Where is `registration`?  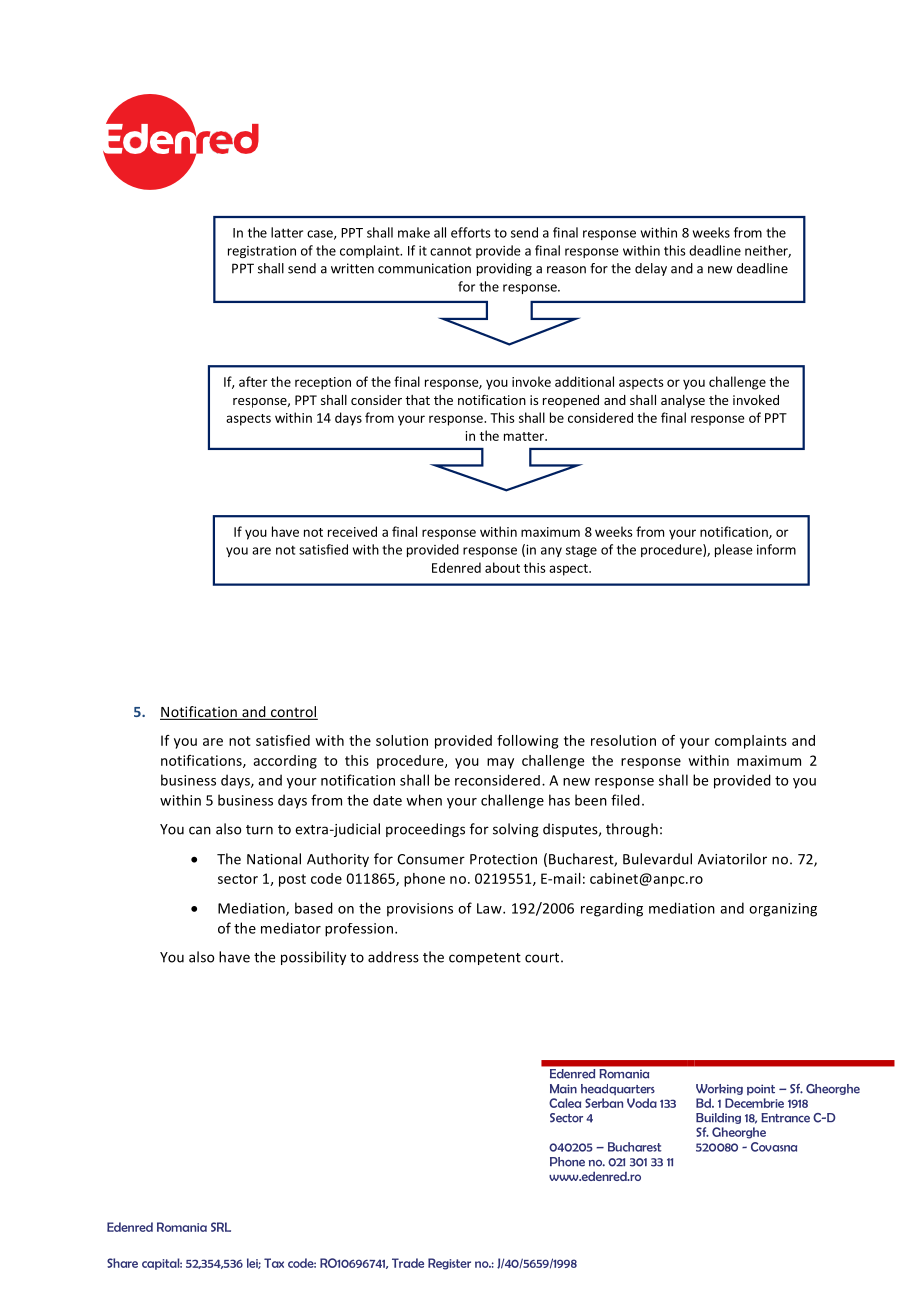 registration is located at coordinates (262, 252).
